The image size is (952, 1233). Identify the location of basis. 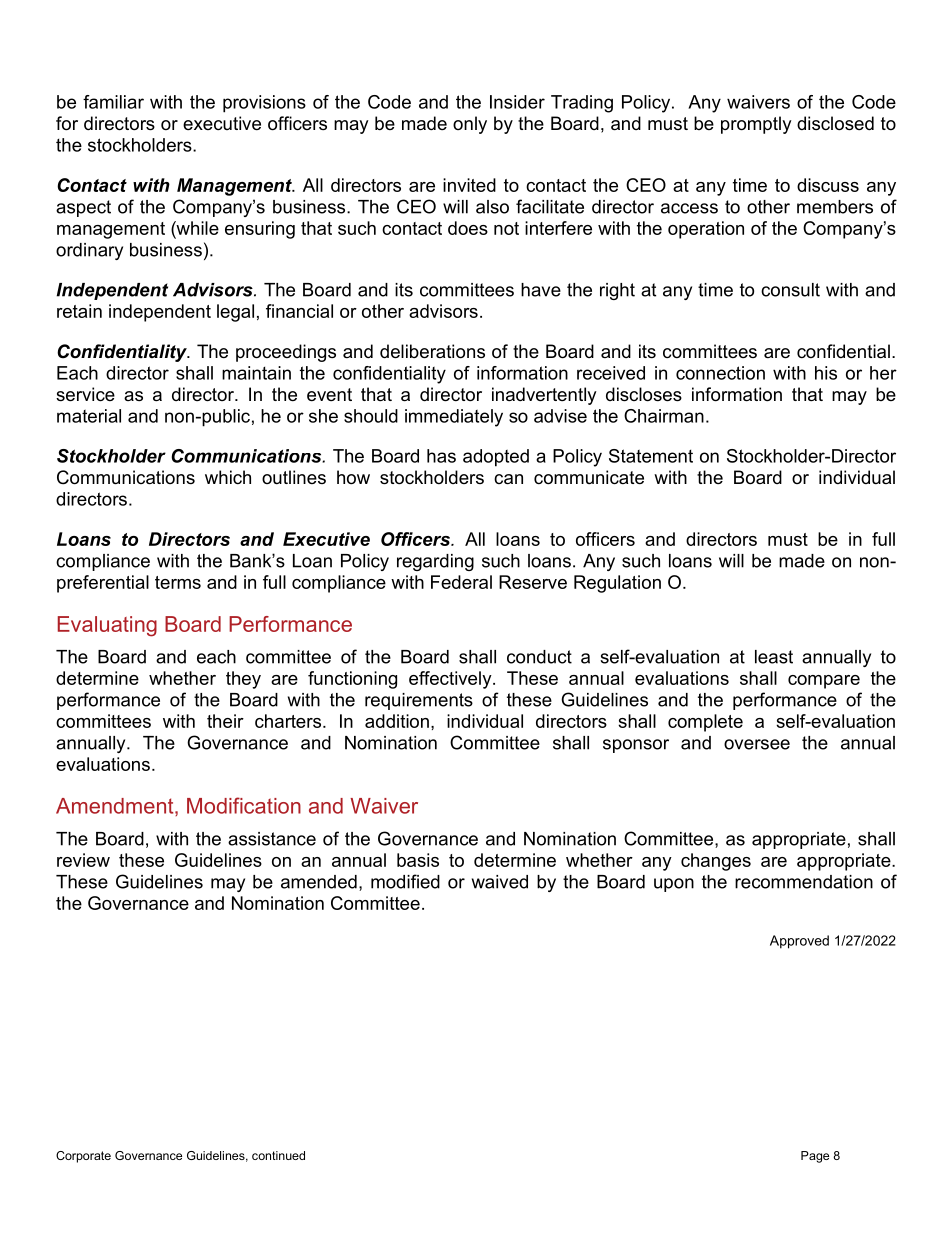
(418, 860).
